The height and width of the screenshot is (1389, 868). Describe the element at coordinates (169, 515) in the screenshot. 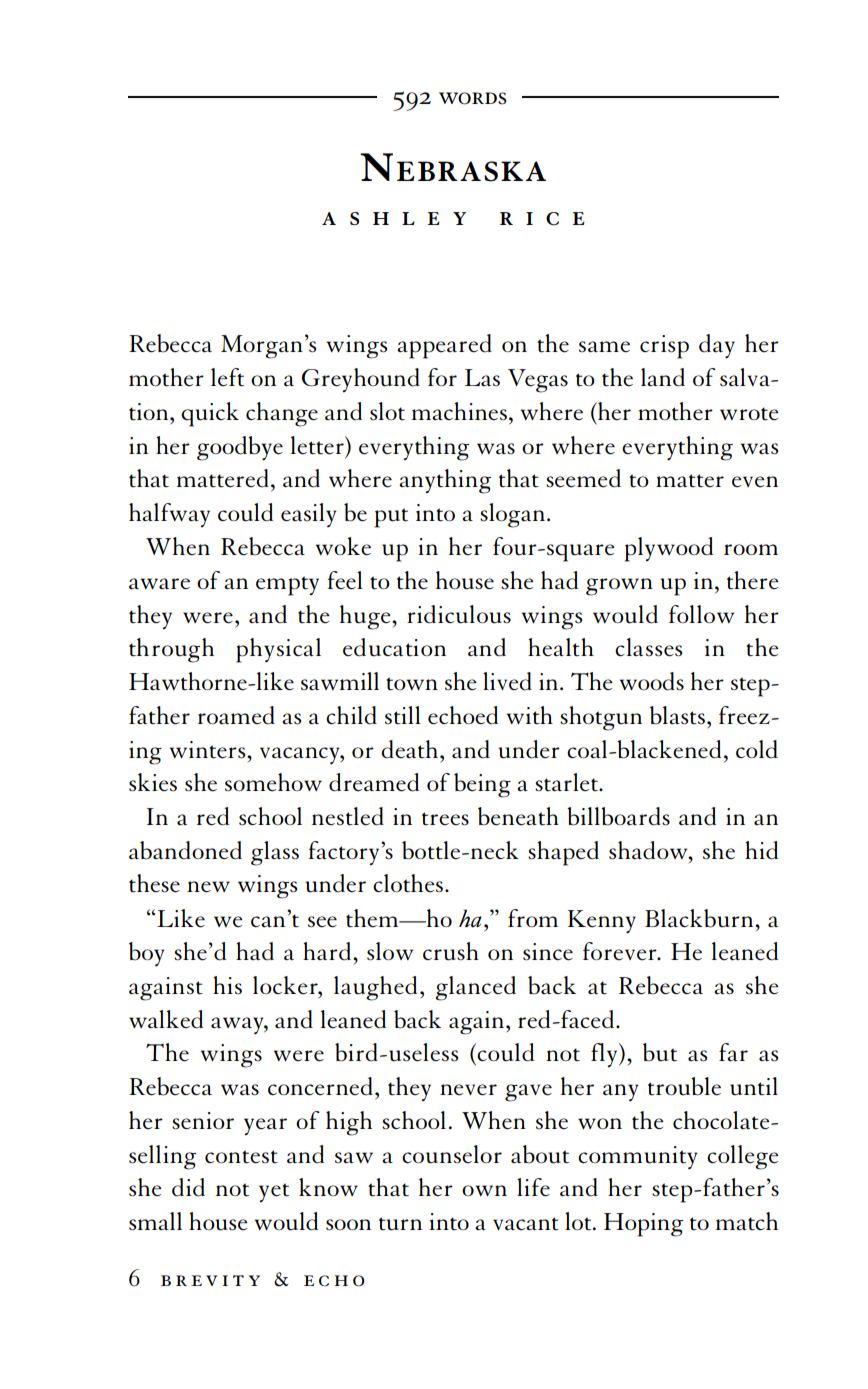

I see `halfway` at that location.
